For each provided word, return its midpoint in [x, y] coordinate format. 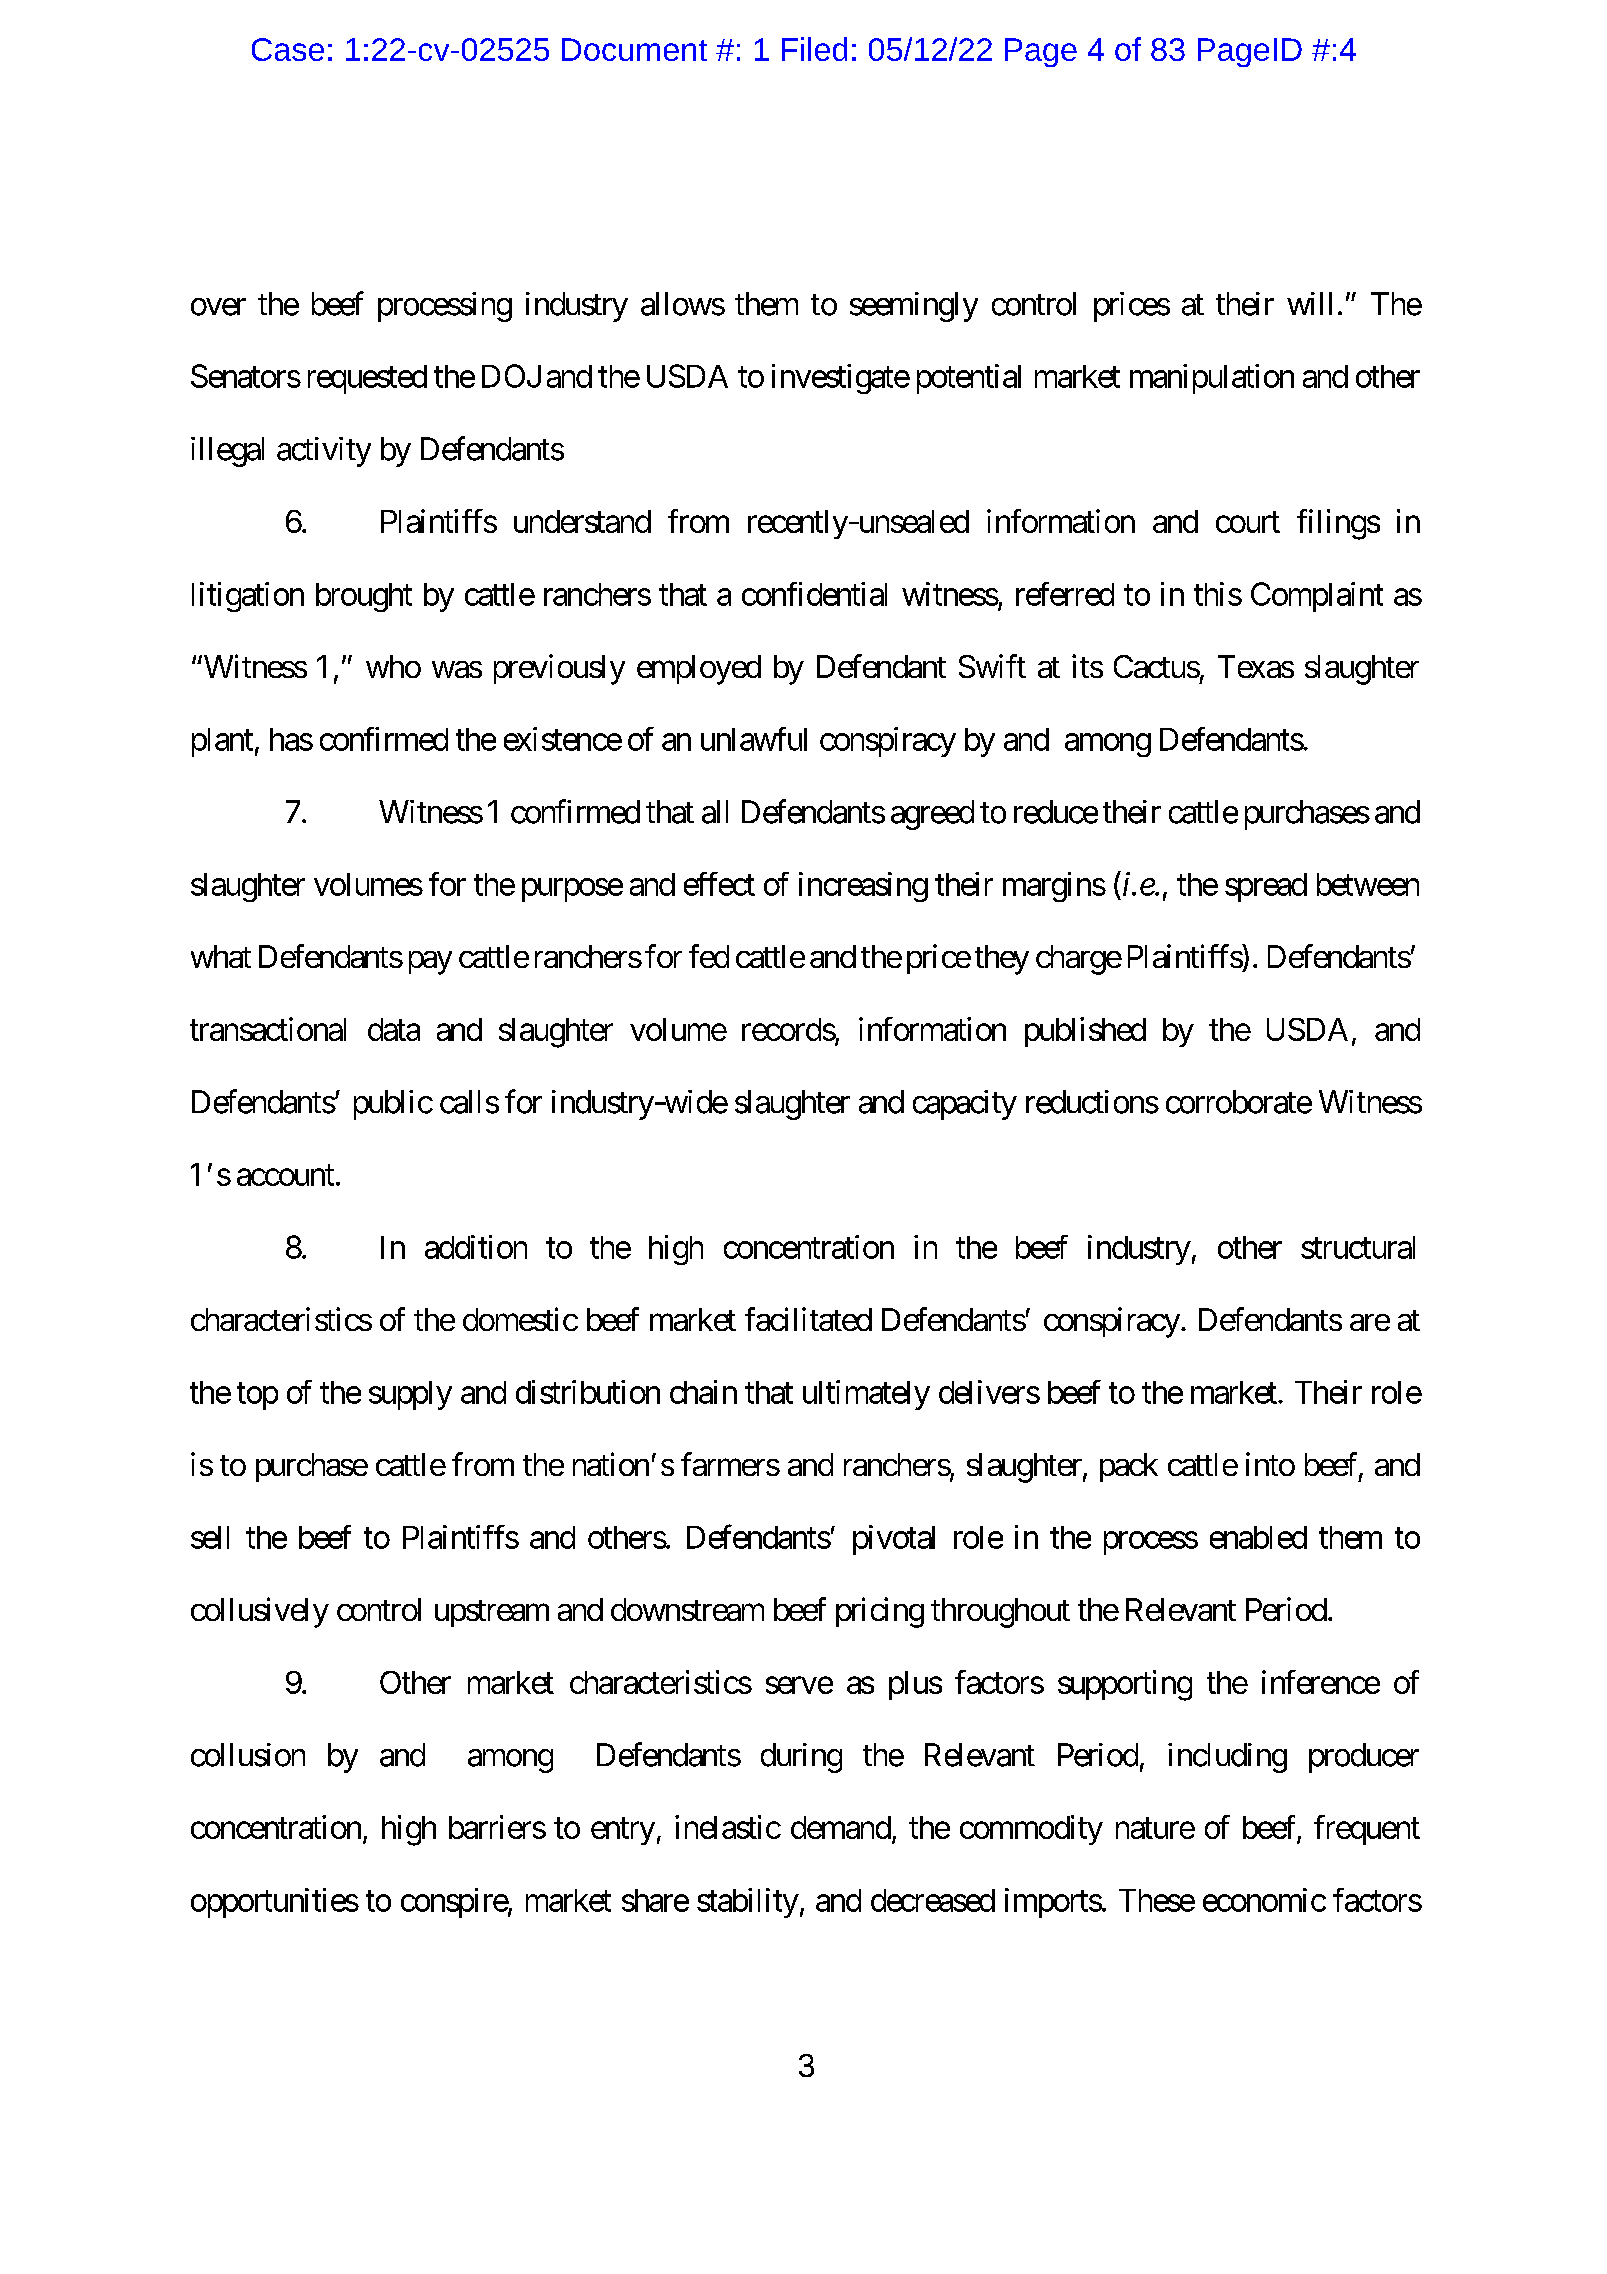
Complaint [1317, 597]
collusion [248, 1755]
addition [476, 1247]
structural [1358, 1247]
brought [364, 597]
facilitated [808, 1319]
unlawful [754, 739]
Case [288, 49]
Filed [814, 49]
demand [841, 1827]
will [1309, 303]
